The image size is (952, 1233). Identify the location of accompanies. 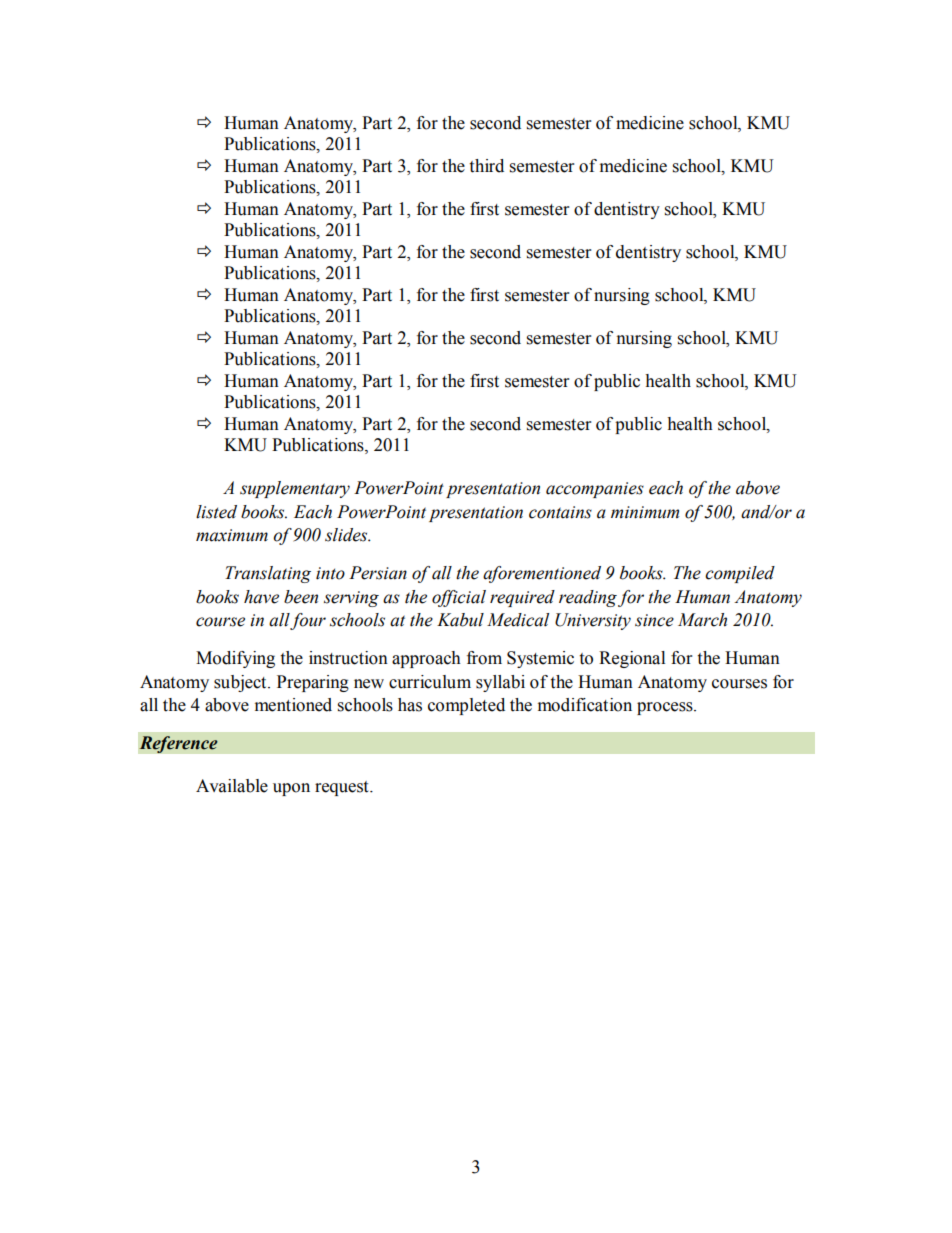
(595, 490).
